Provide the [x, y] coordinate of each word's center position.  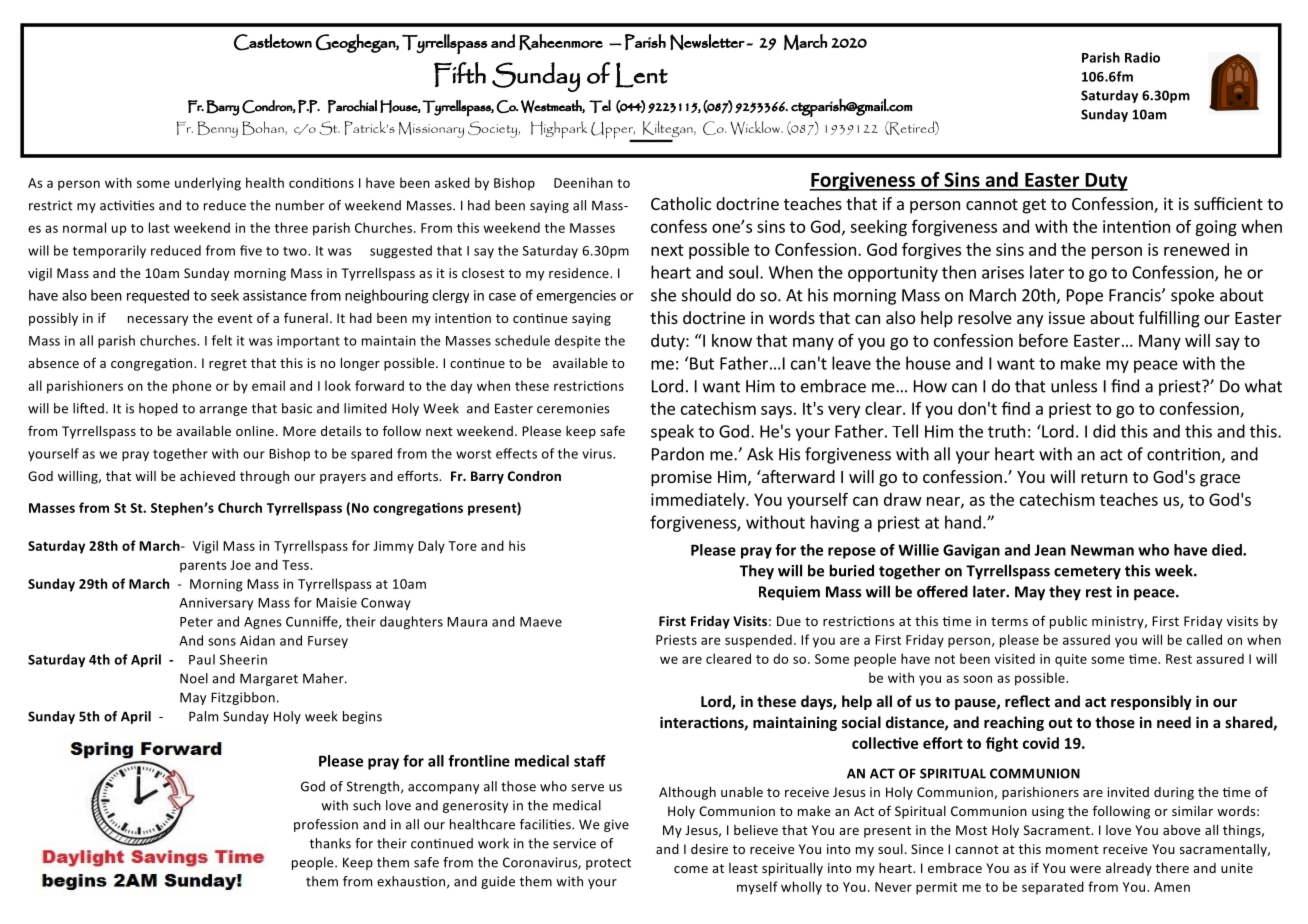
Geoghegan [356, 43]
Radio [1142, 57]
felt [222, 340]
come [691, 869]
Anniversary [216, 604]
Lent [641, 75]
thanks [330, 843]
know [732, 340]
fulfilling [1169, 319]
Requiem [789, 593]
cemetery [1087, 573]
